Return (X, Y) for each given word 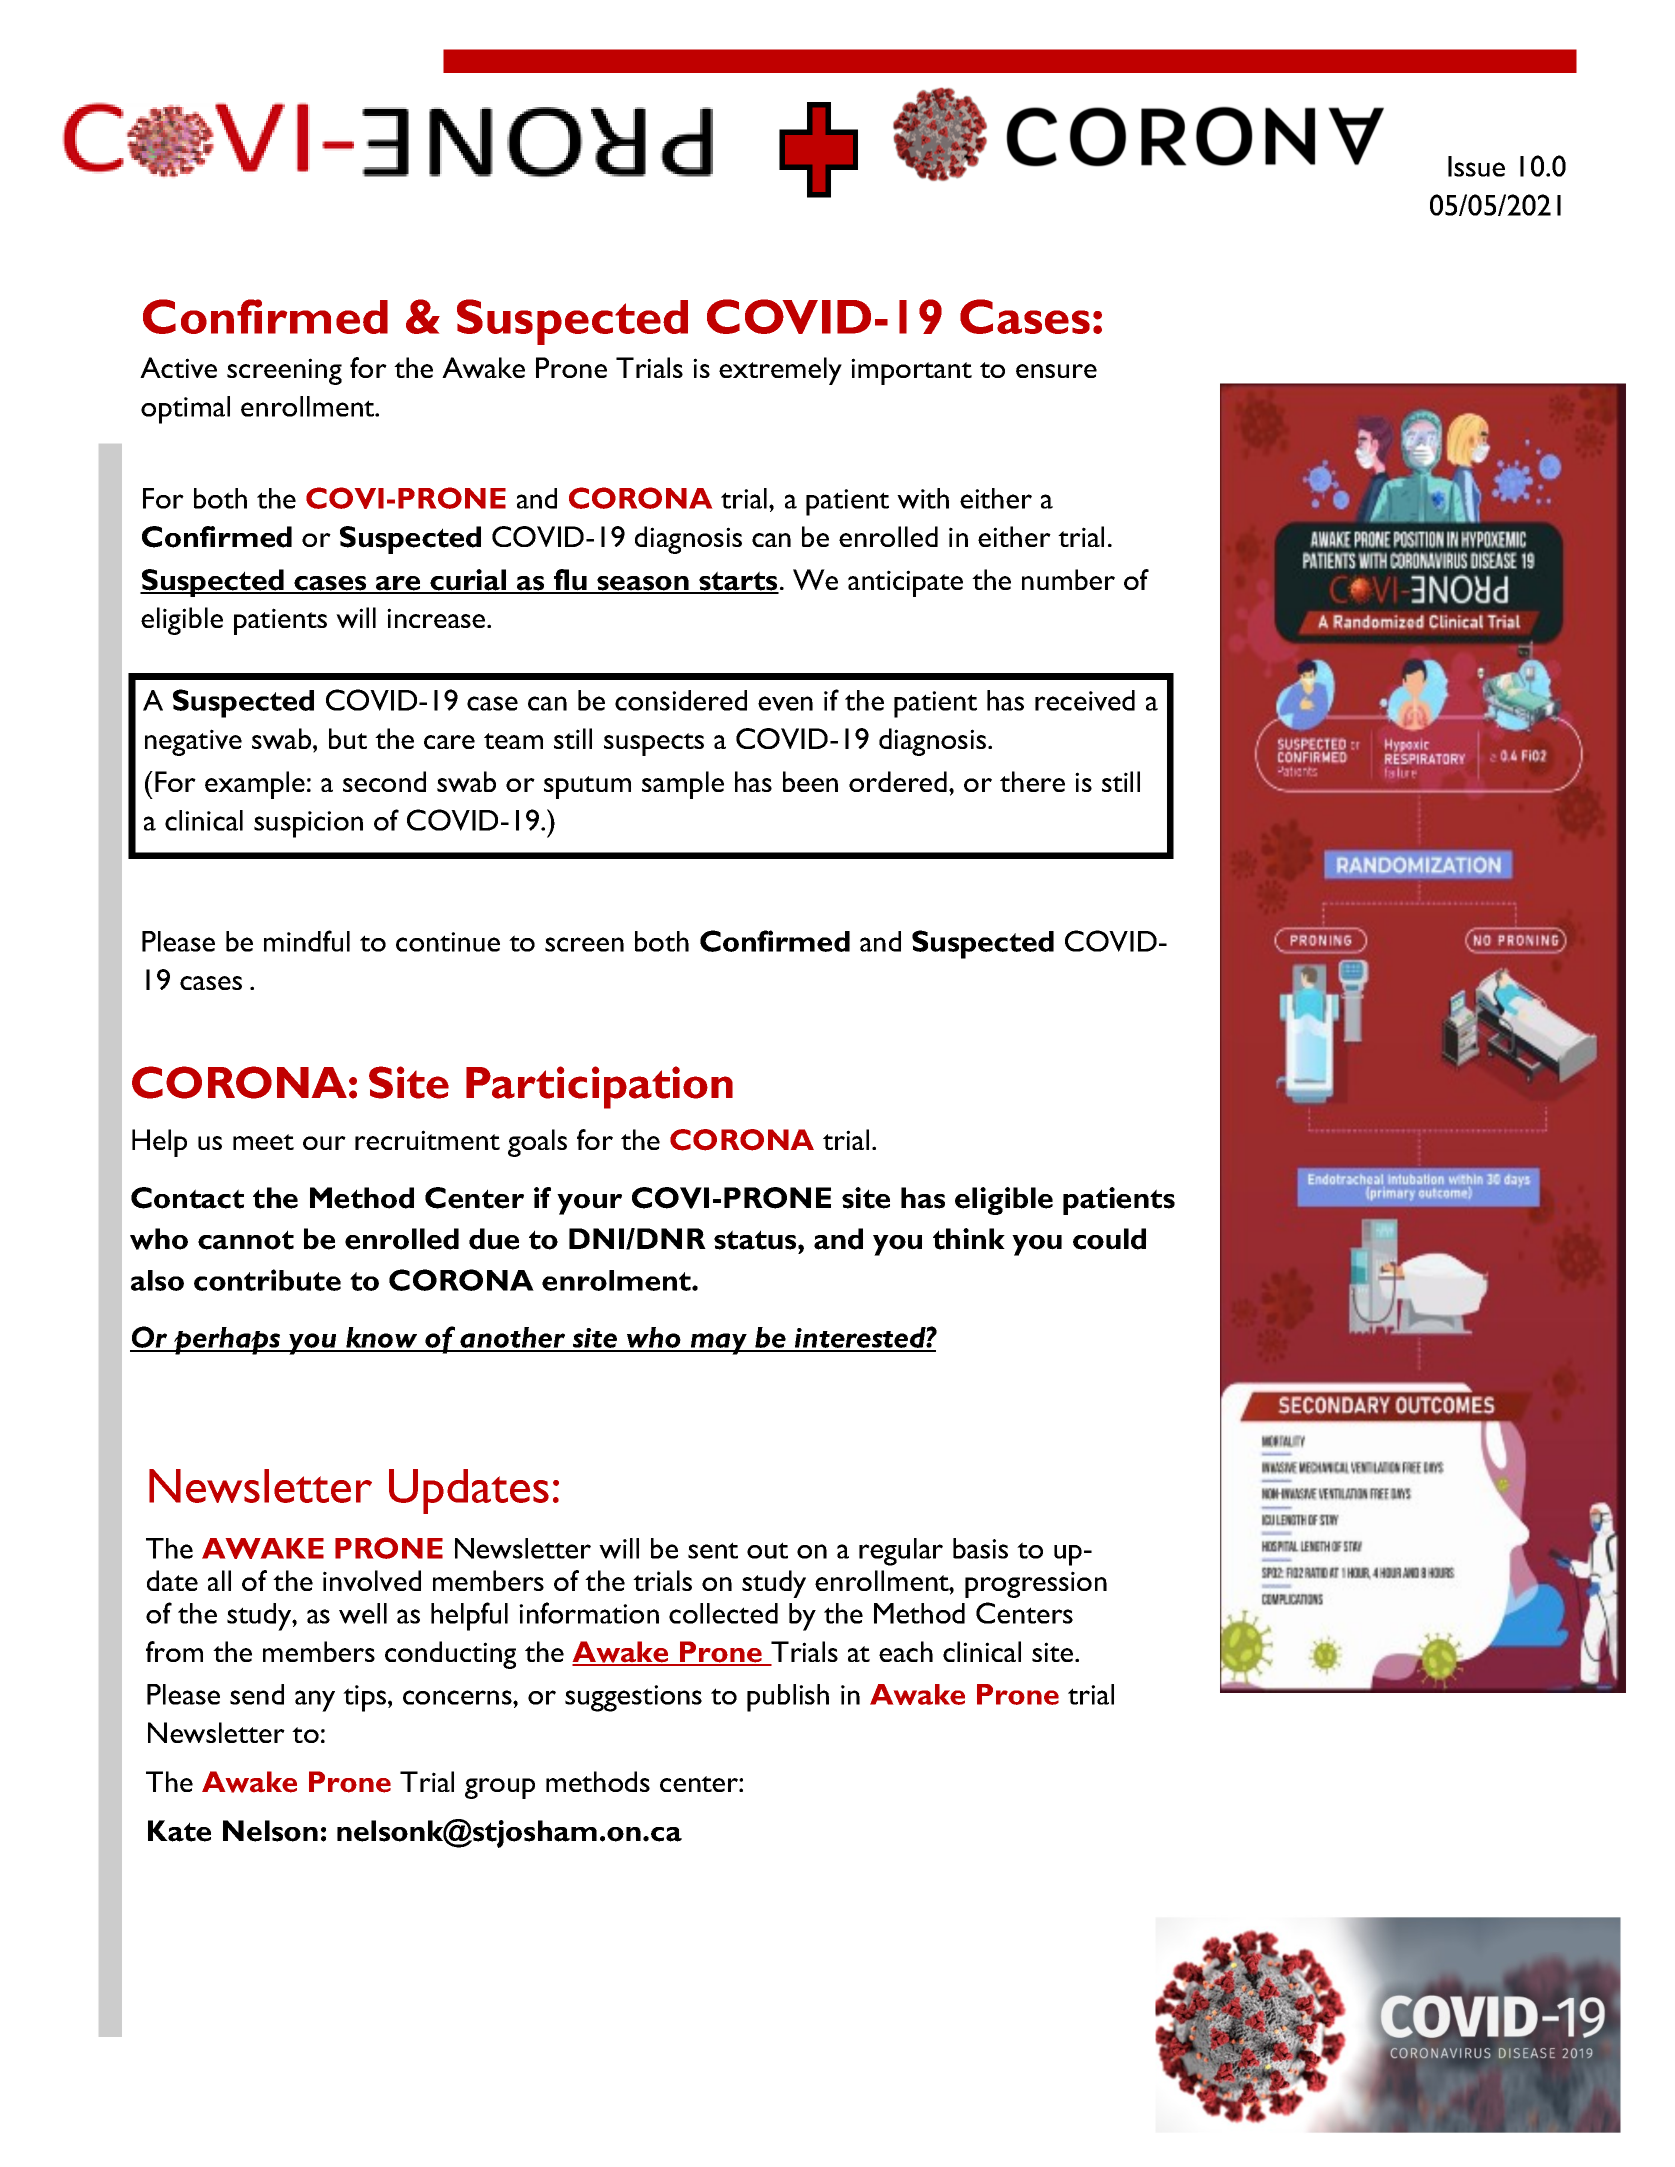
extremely (780, 371)
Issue (1476, 166)
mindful (307, 941)
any (315, 1701)
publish (788, 1698)
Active (178, 367)
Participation (599, 1087)
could (1109, 1239)
